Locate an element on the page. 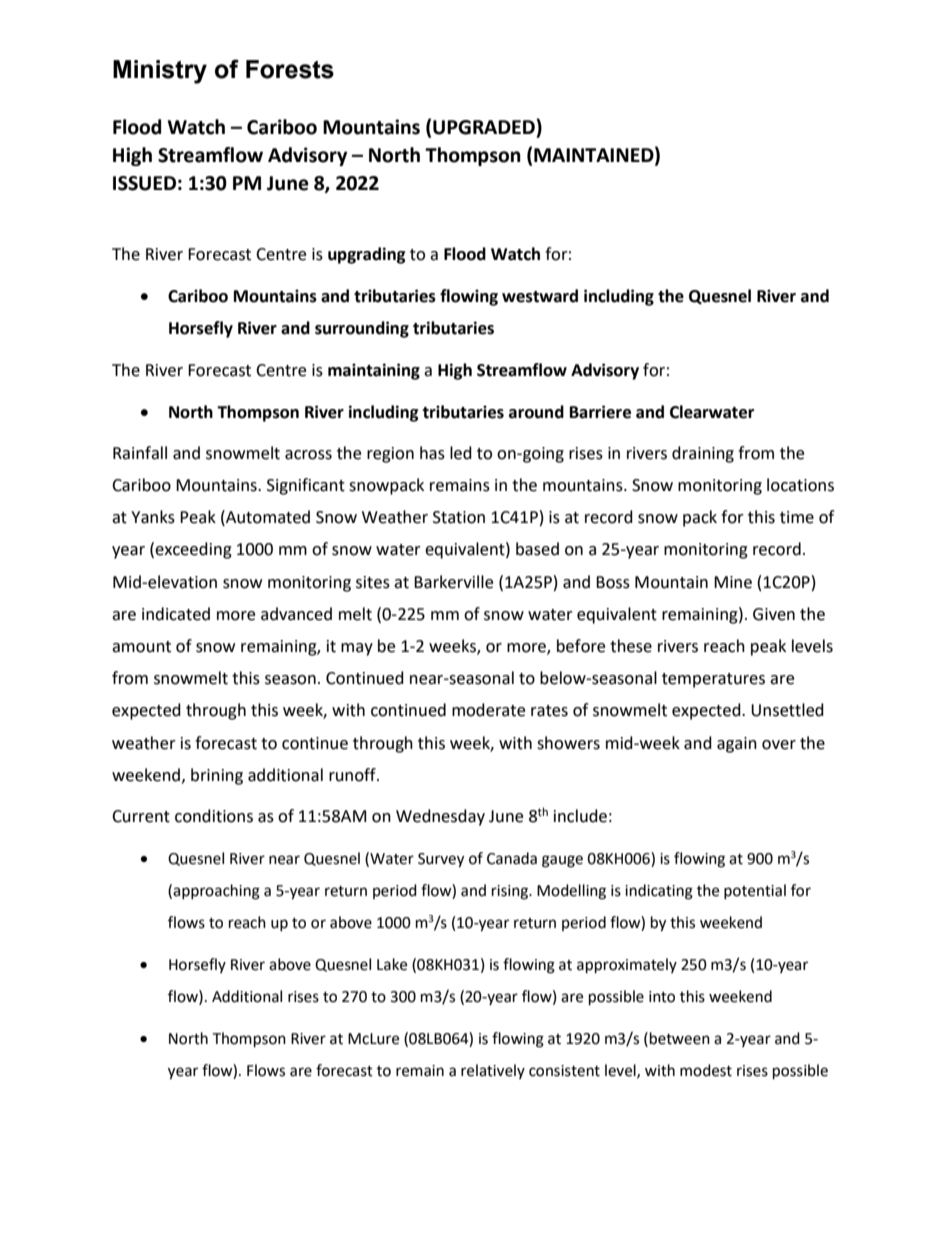 The height and width of the page is (1233, 952). again is located at coordinates (737, 745).
